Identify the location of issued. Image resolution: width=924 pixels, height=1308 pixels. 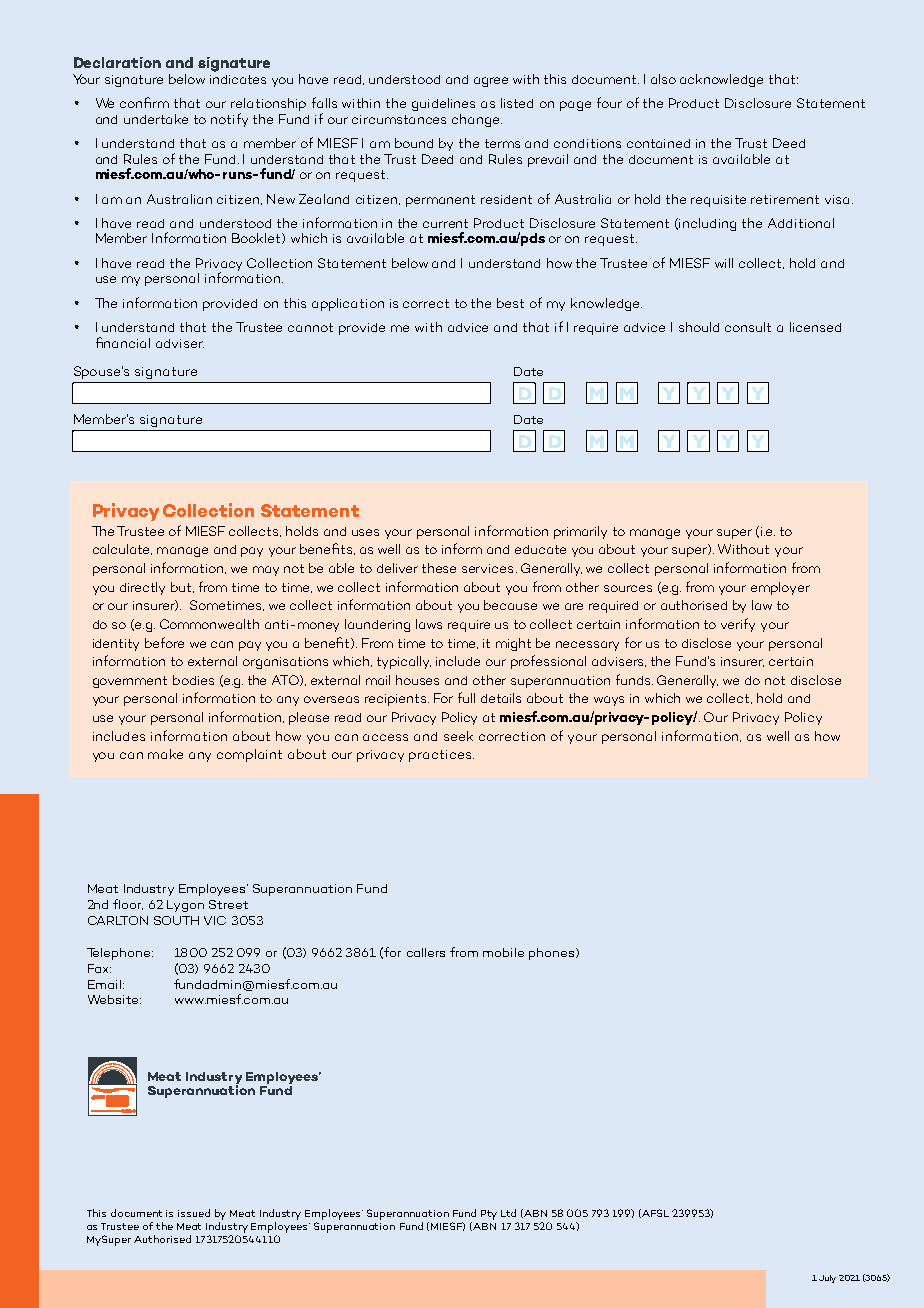
(194, 1213).
